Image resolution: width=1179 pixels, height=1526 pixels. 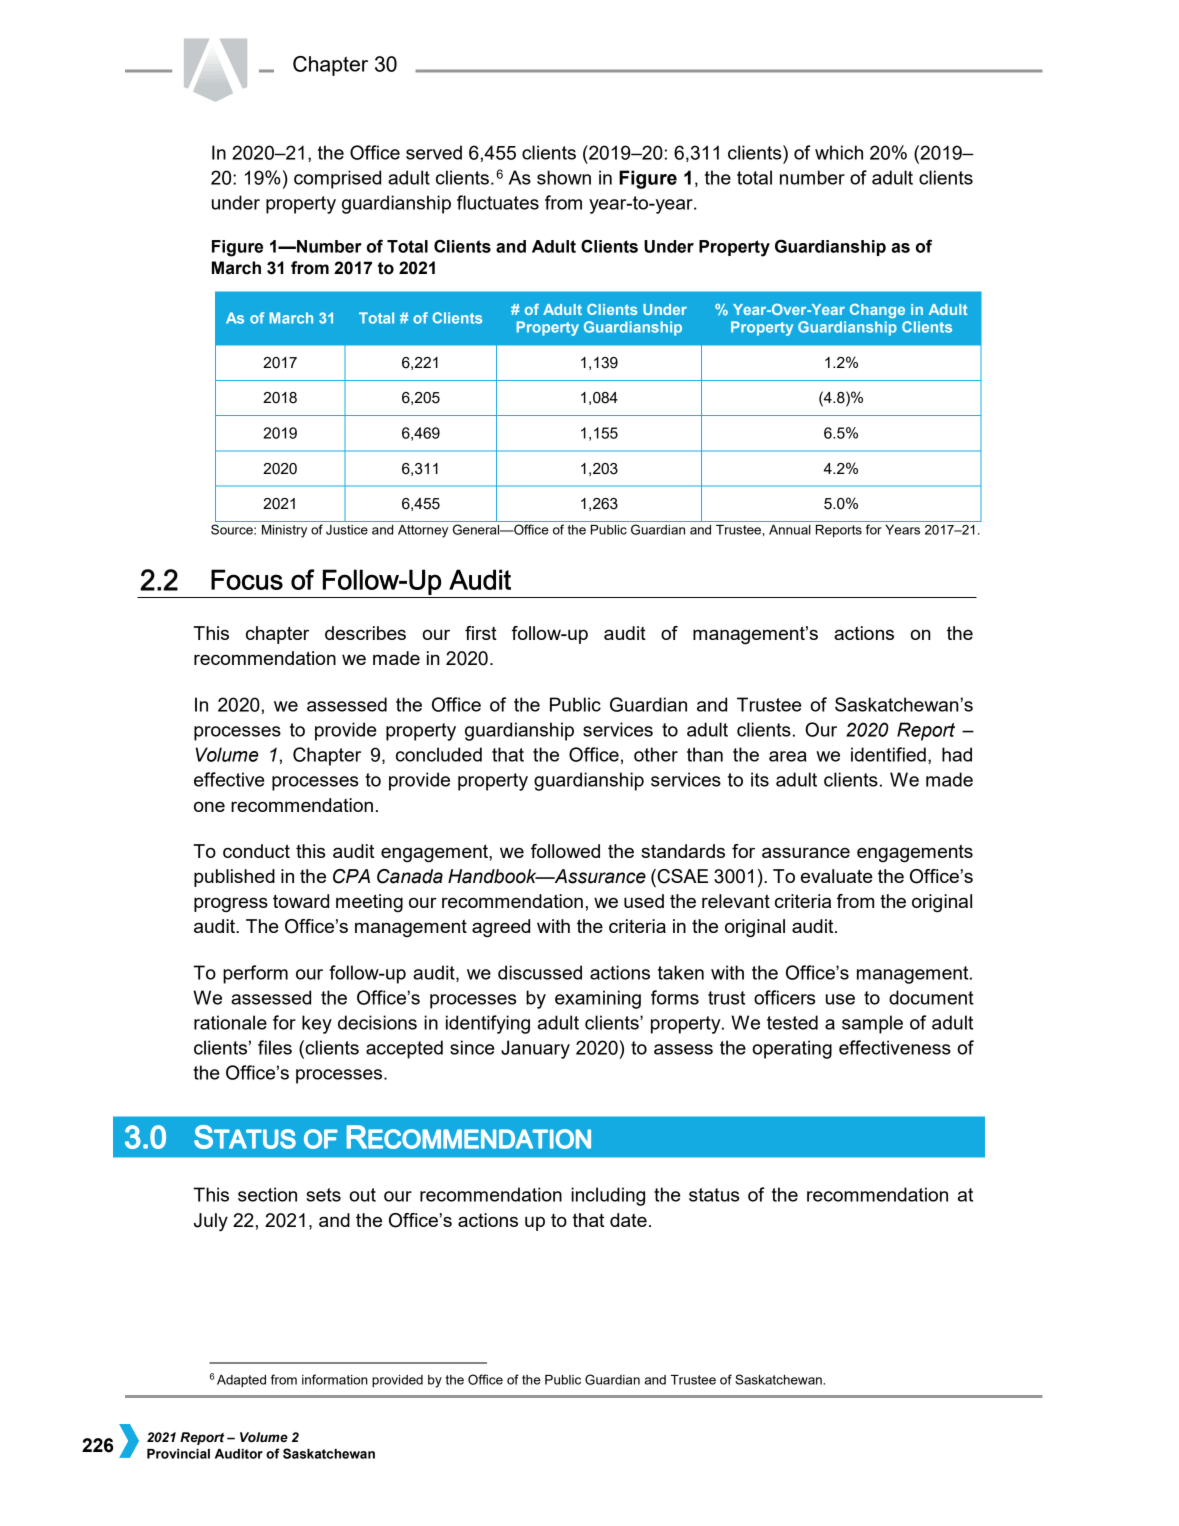 I want to click on which, so click(x=839, y=152).
